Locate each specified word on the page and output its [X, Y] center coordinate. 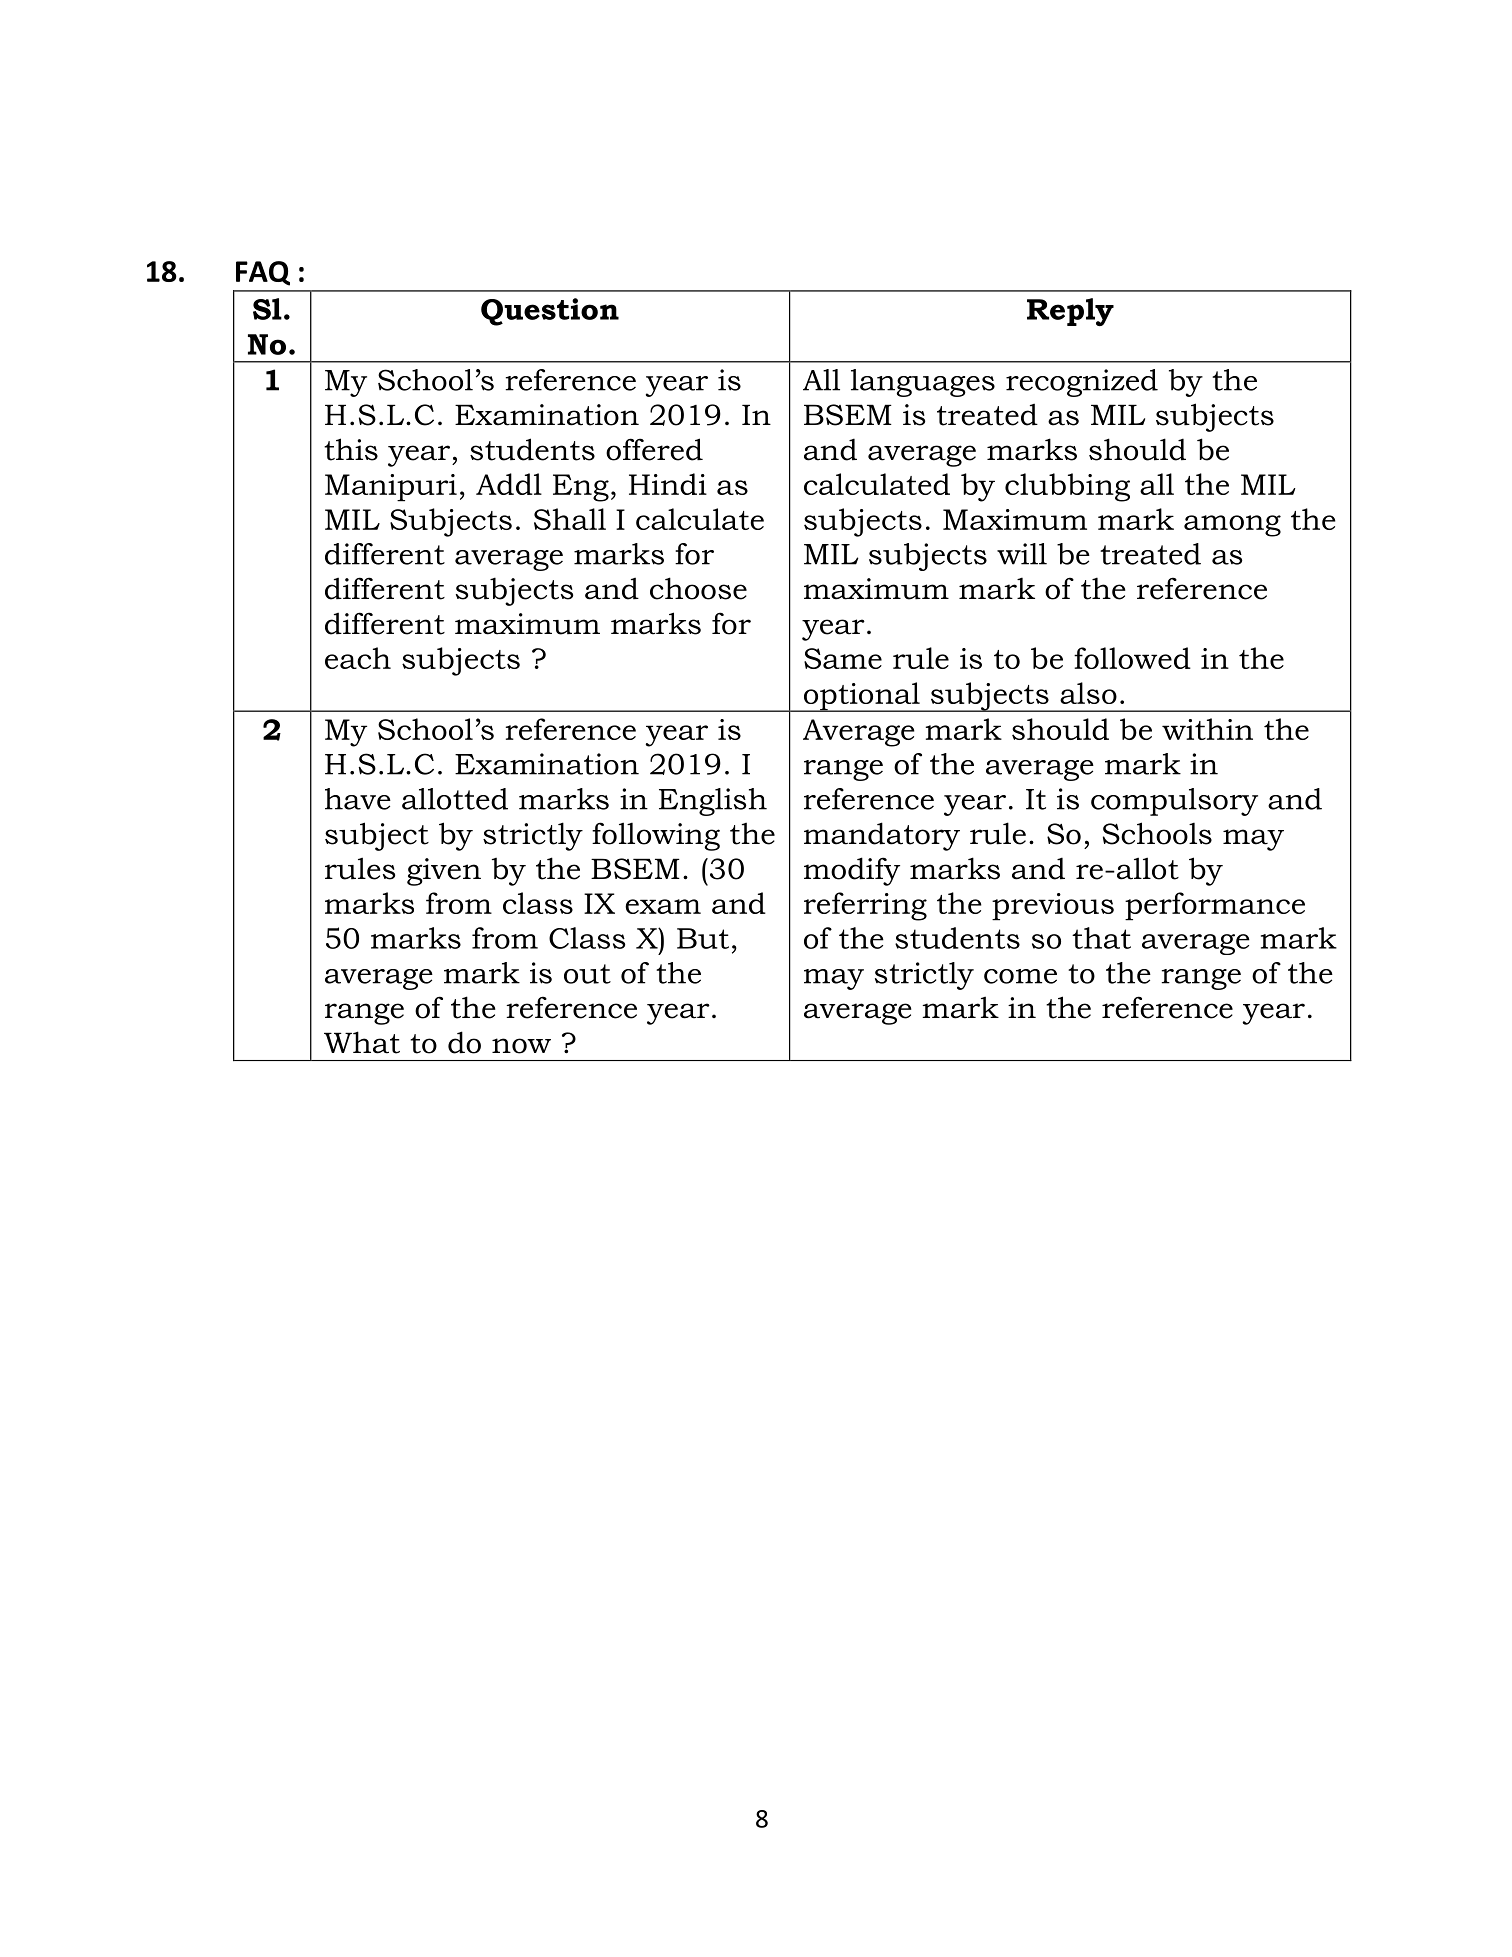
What [362, 1042]
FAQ [263, 273]
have [358, 799]
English [713, 802]
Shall [570, 519]
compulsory [1174, 802]
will [1022, 554]
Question [550, 312]
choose [698, 588]
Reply [1070, 312]
